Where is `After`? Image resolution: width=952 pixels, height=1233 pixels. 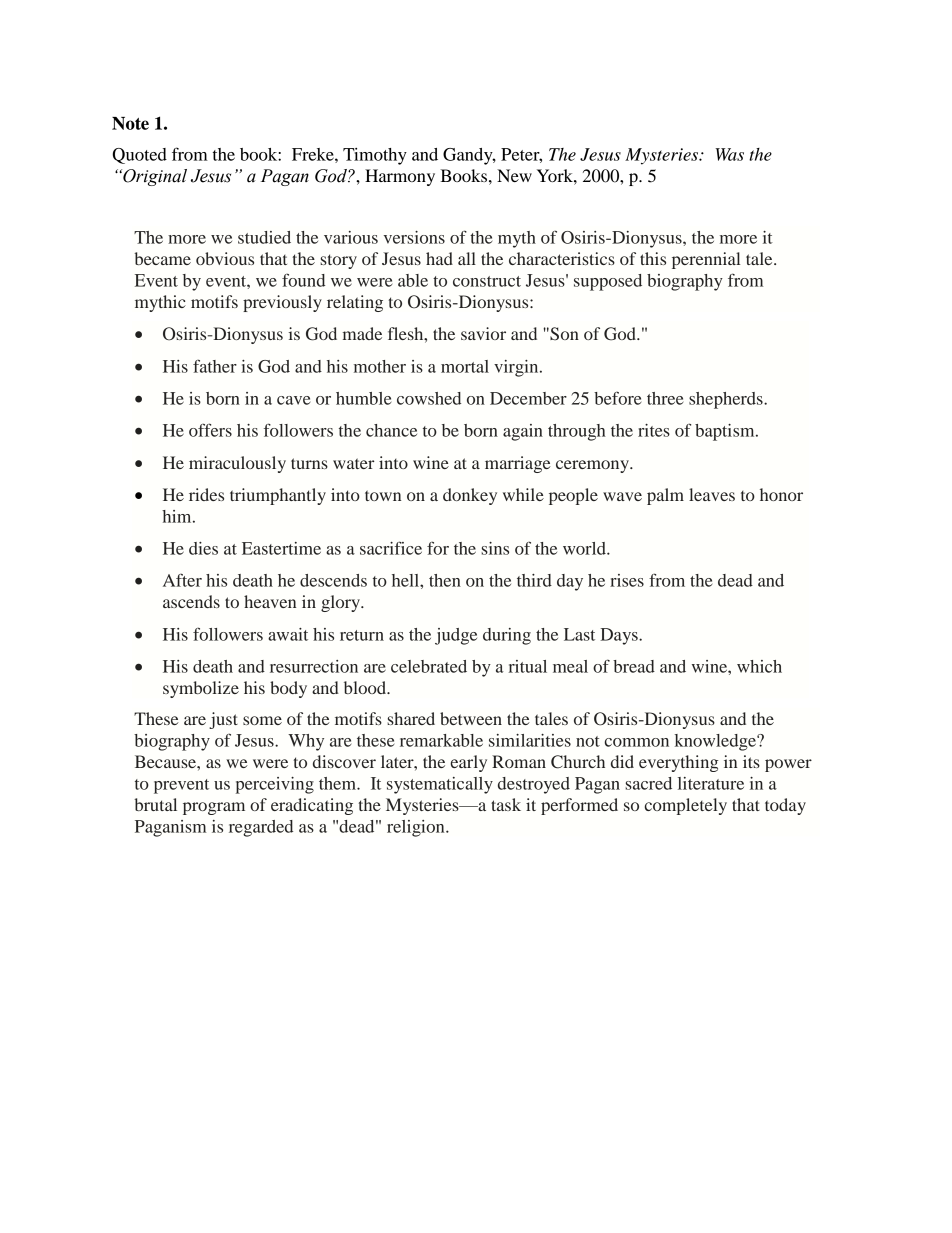
After is located at coordinates (182, 580).
